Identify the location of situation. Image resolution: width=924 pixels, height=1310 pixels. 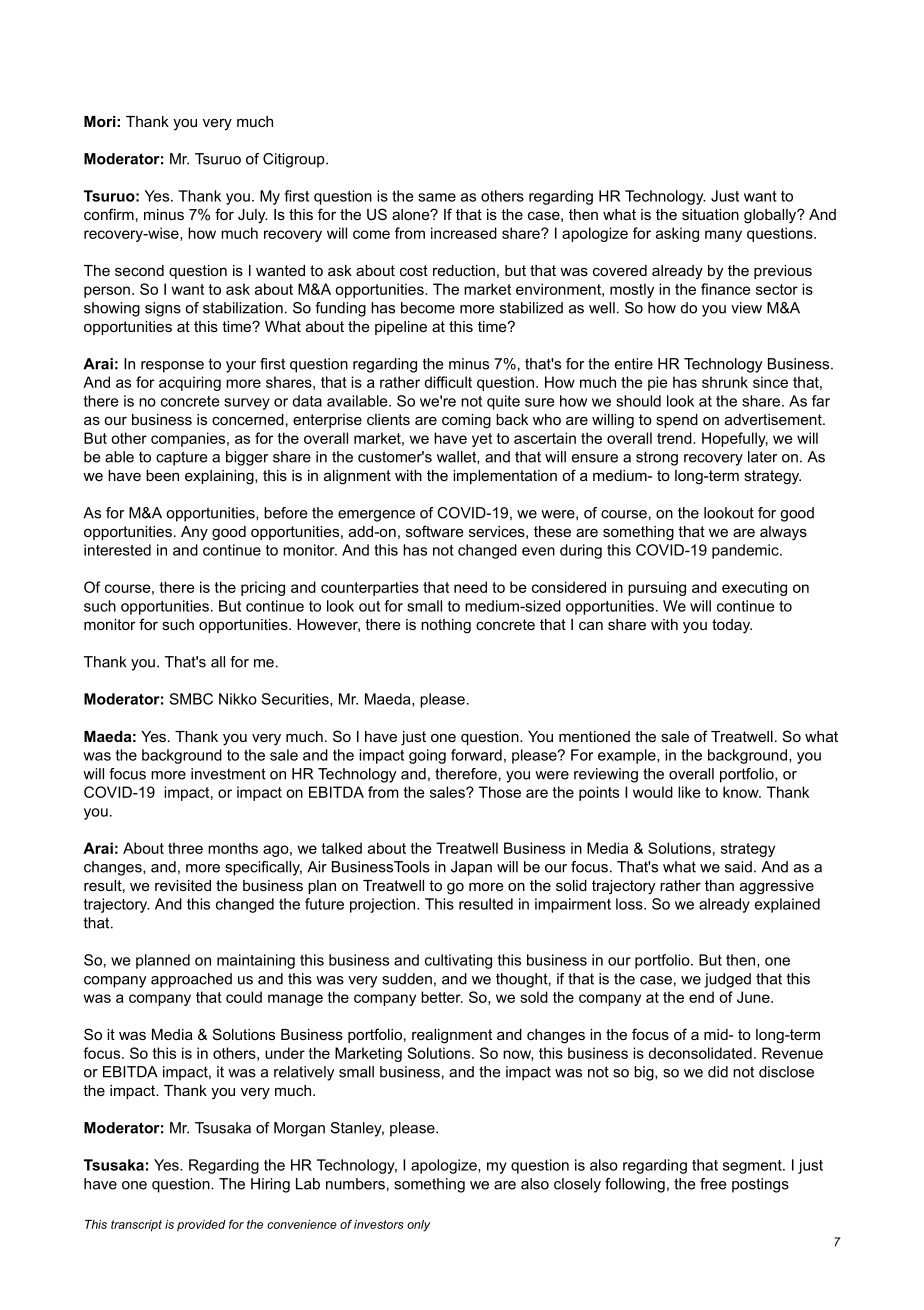
(710, 214).
